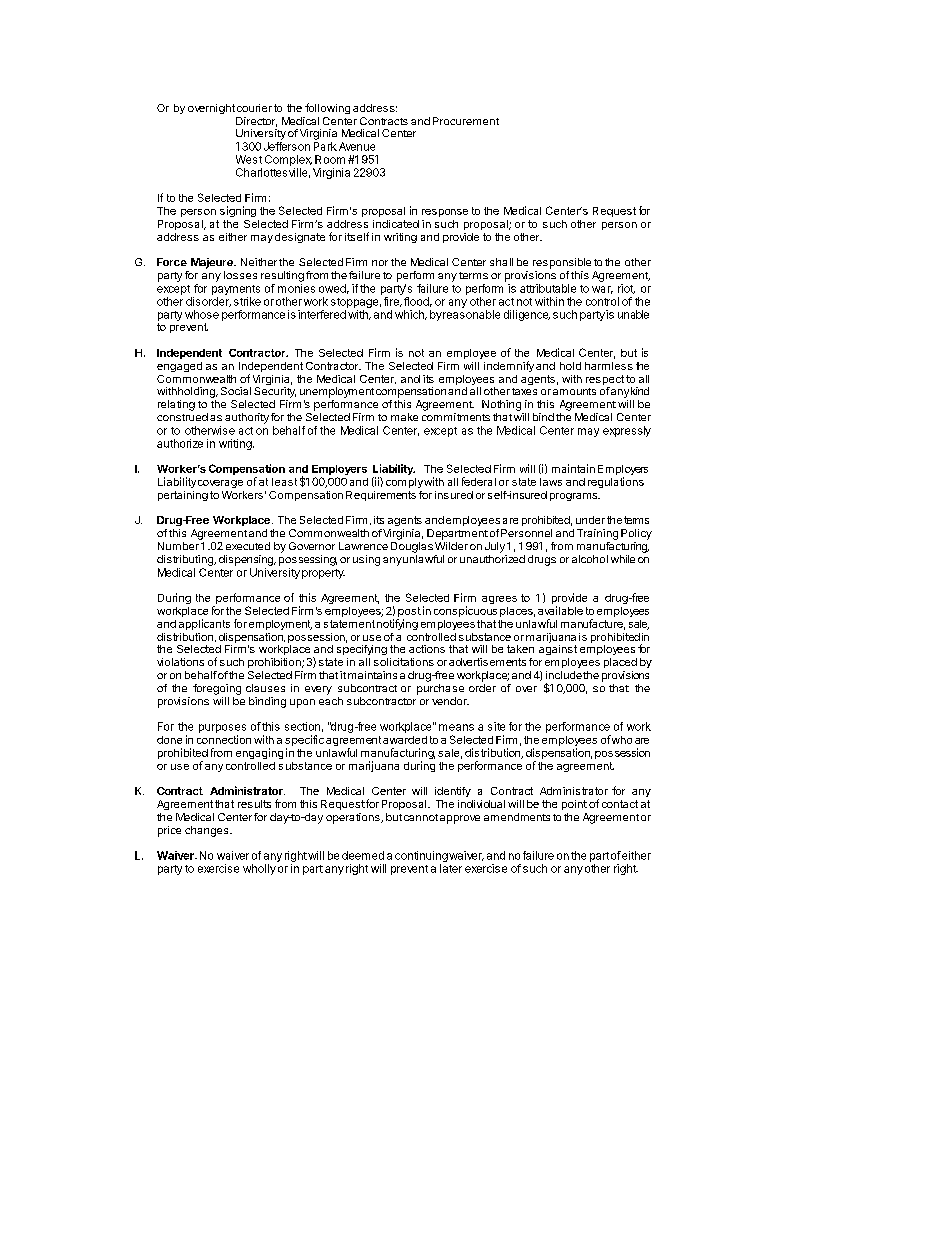 Image resolution: width=952 pixels, height=1233 pixels. I want to click on programs, so click(574, 497).
